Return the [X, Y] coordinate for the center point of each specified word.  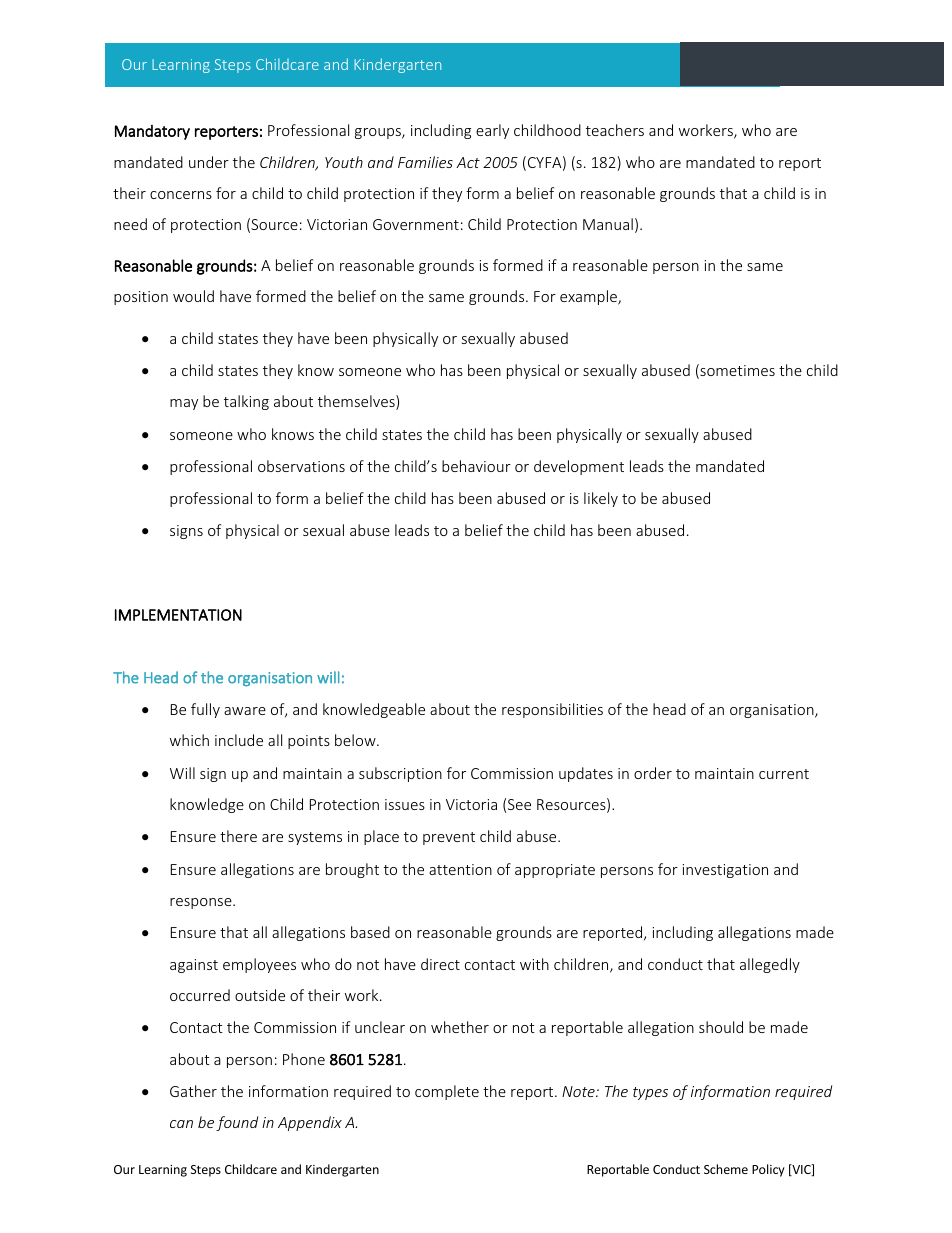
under [209, 162]
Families [425, 162]
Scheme [726, 1169]
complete [447, 1092]
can [181, 1124]
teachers [615, 130]
